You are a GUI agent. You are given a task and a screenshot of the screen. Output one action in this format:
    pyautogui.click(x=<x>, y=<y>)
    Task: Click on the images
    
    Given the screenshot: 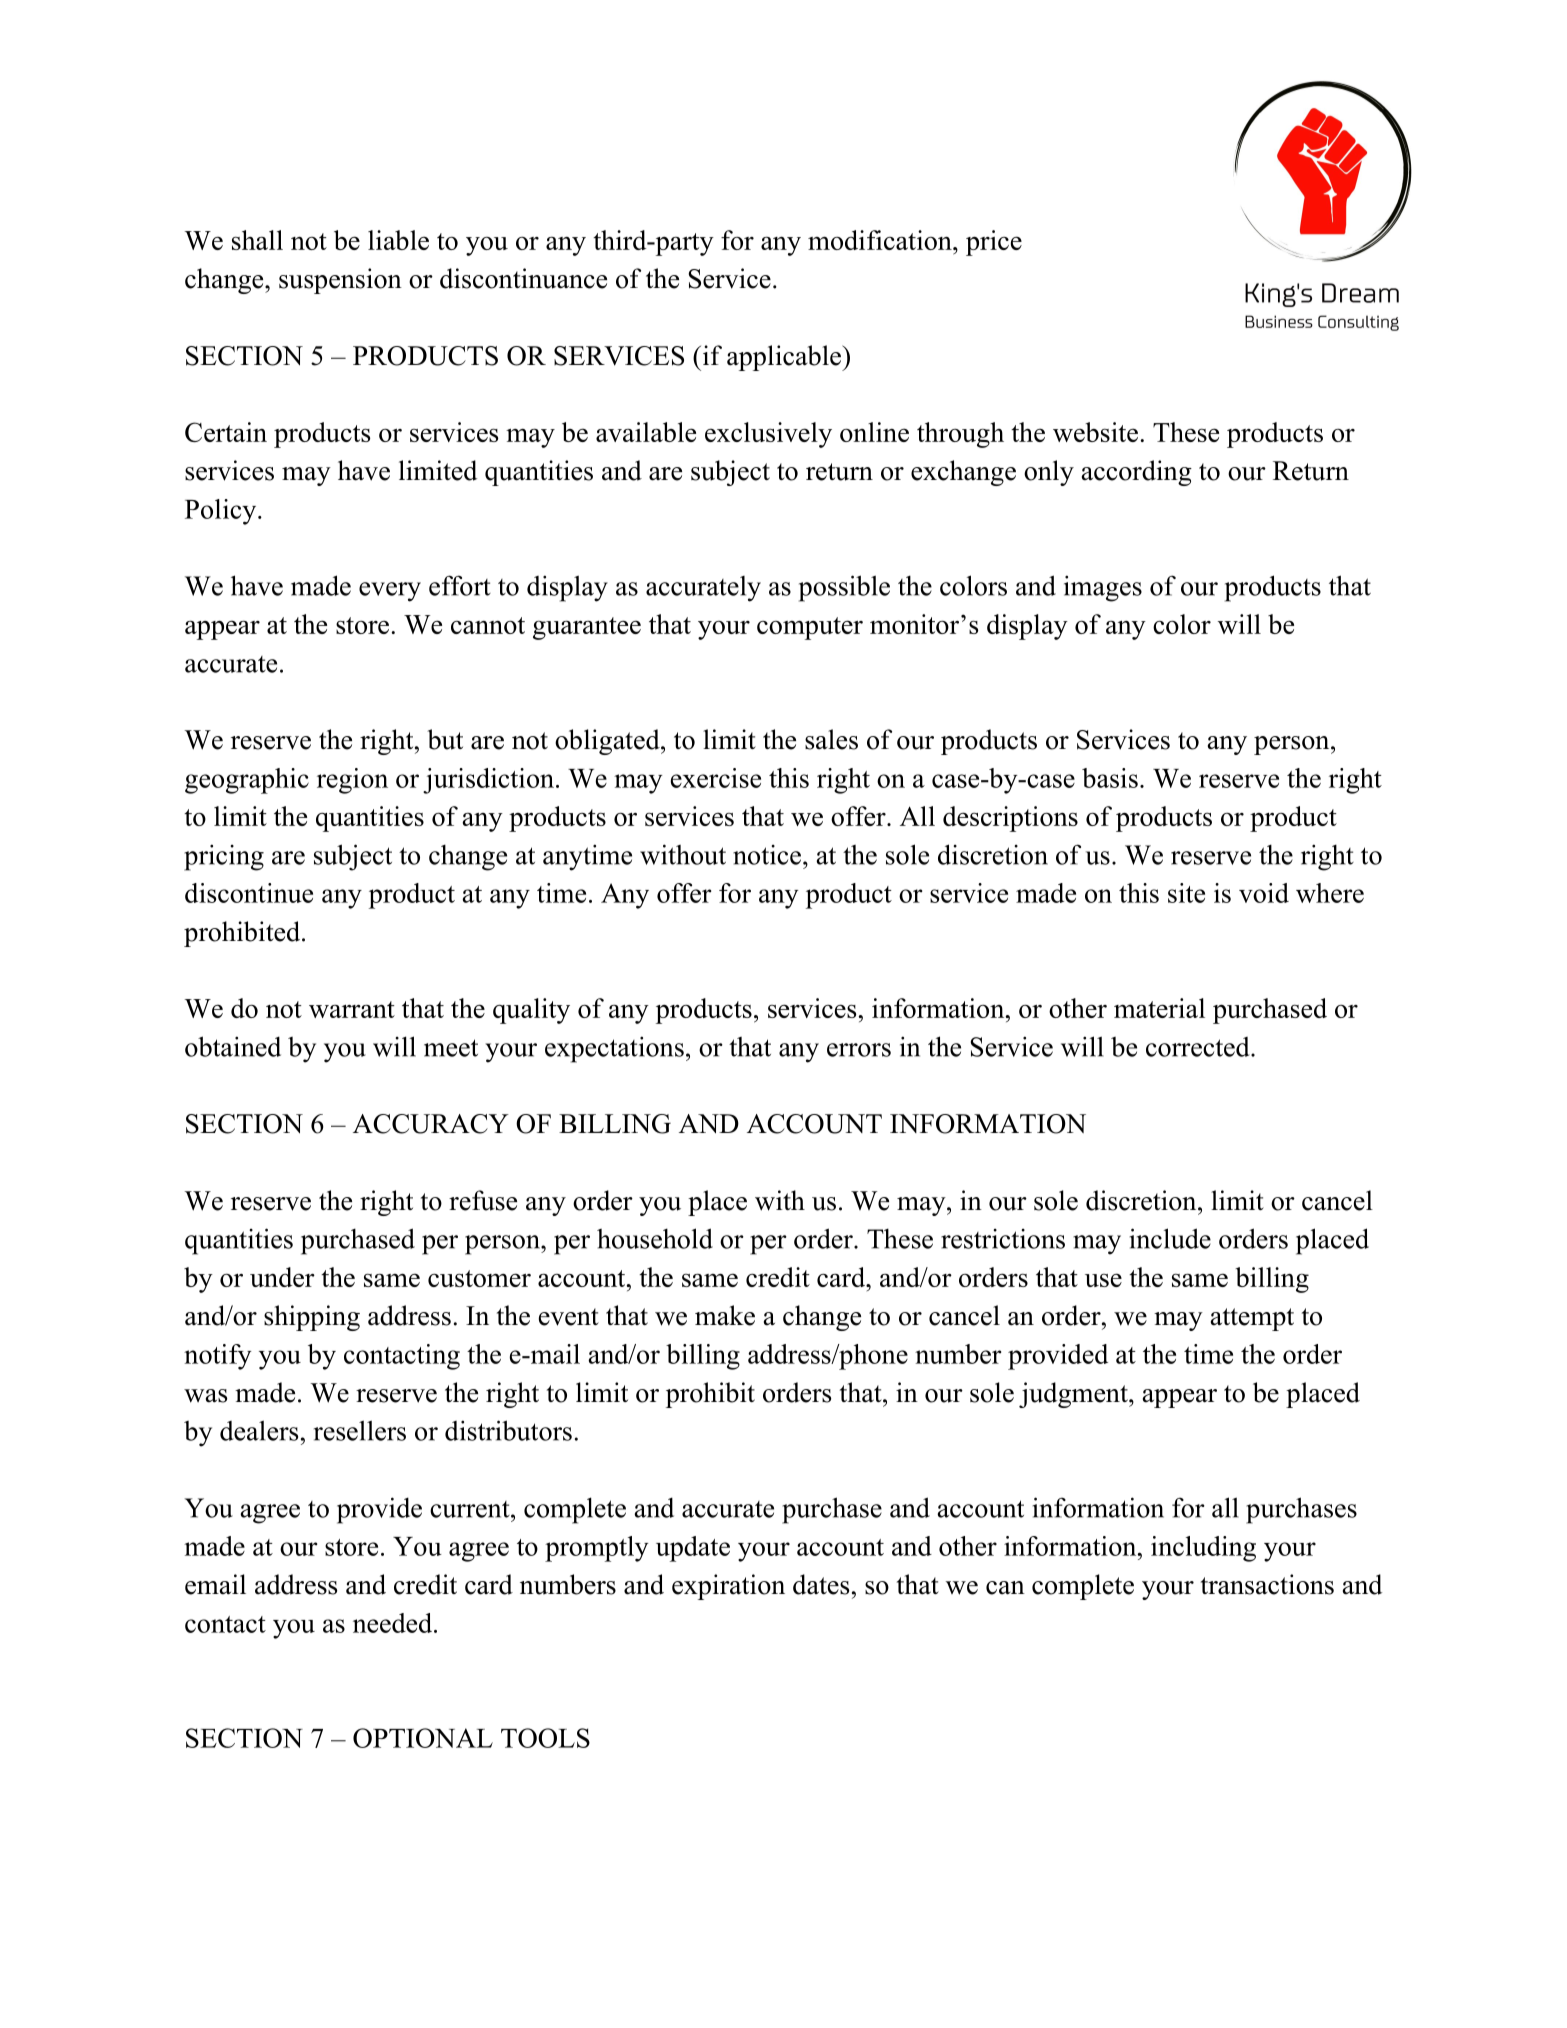 What is the action you would take?
    pyautogui.click(x=1103, y=588)
